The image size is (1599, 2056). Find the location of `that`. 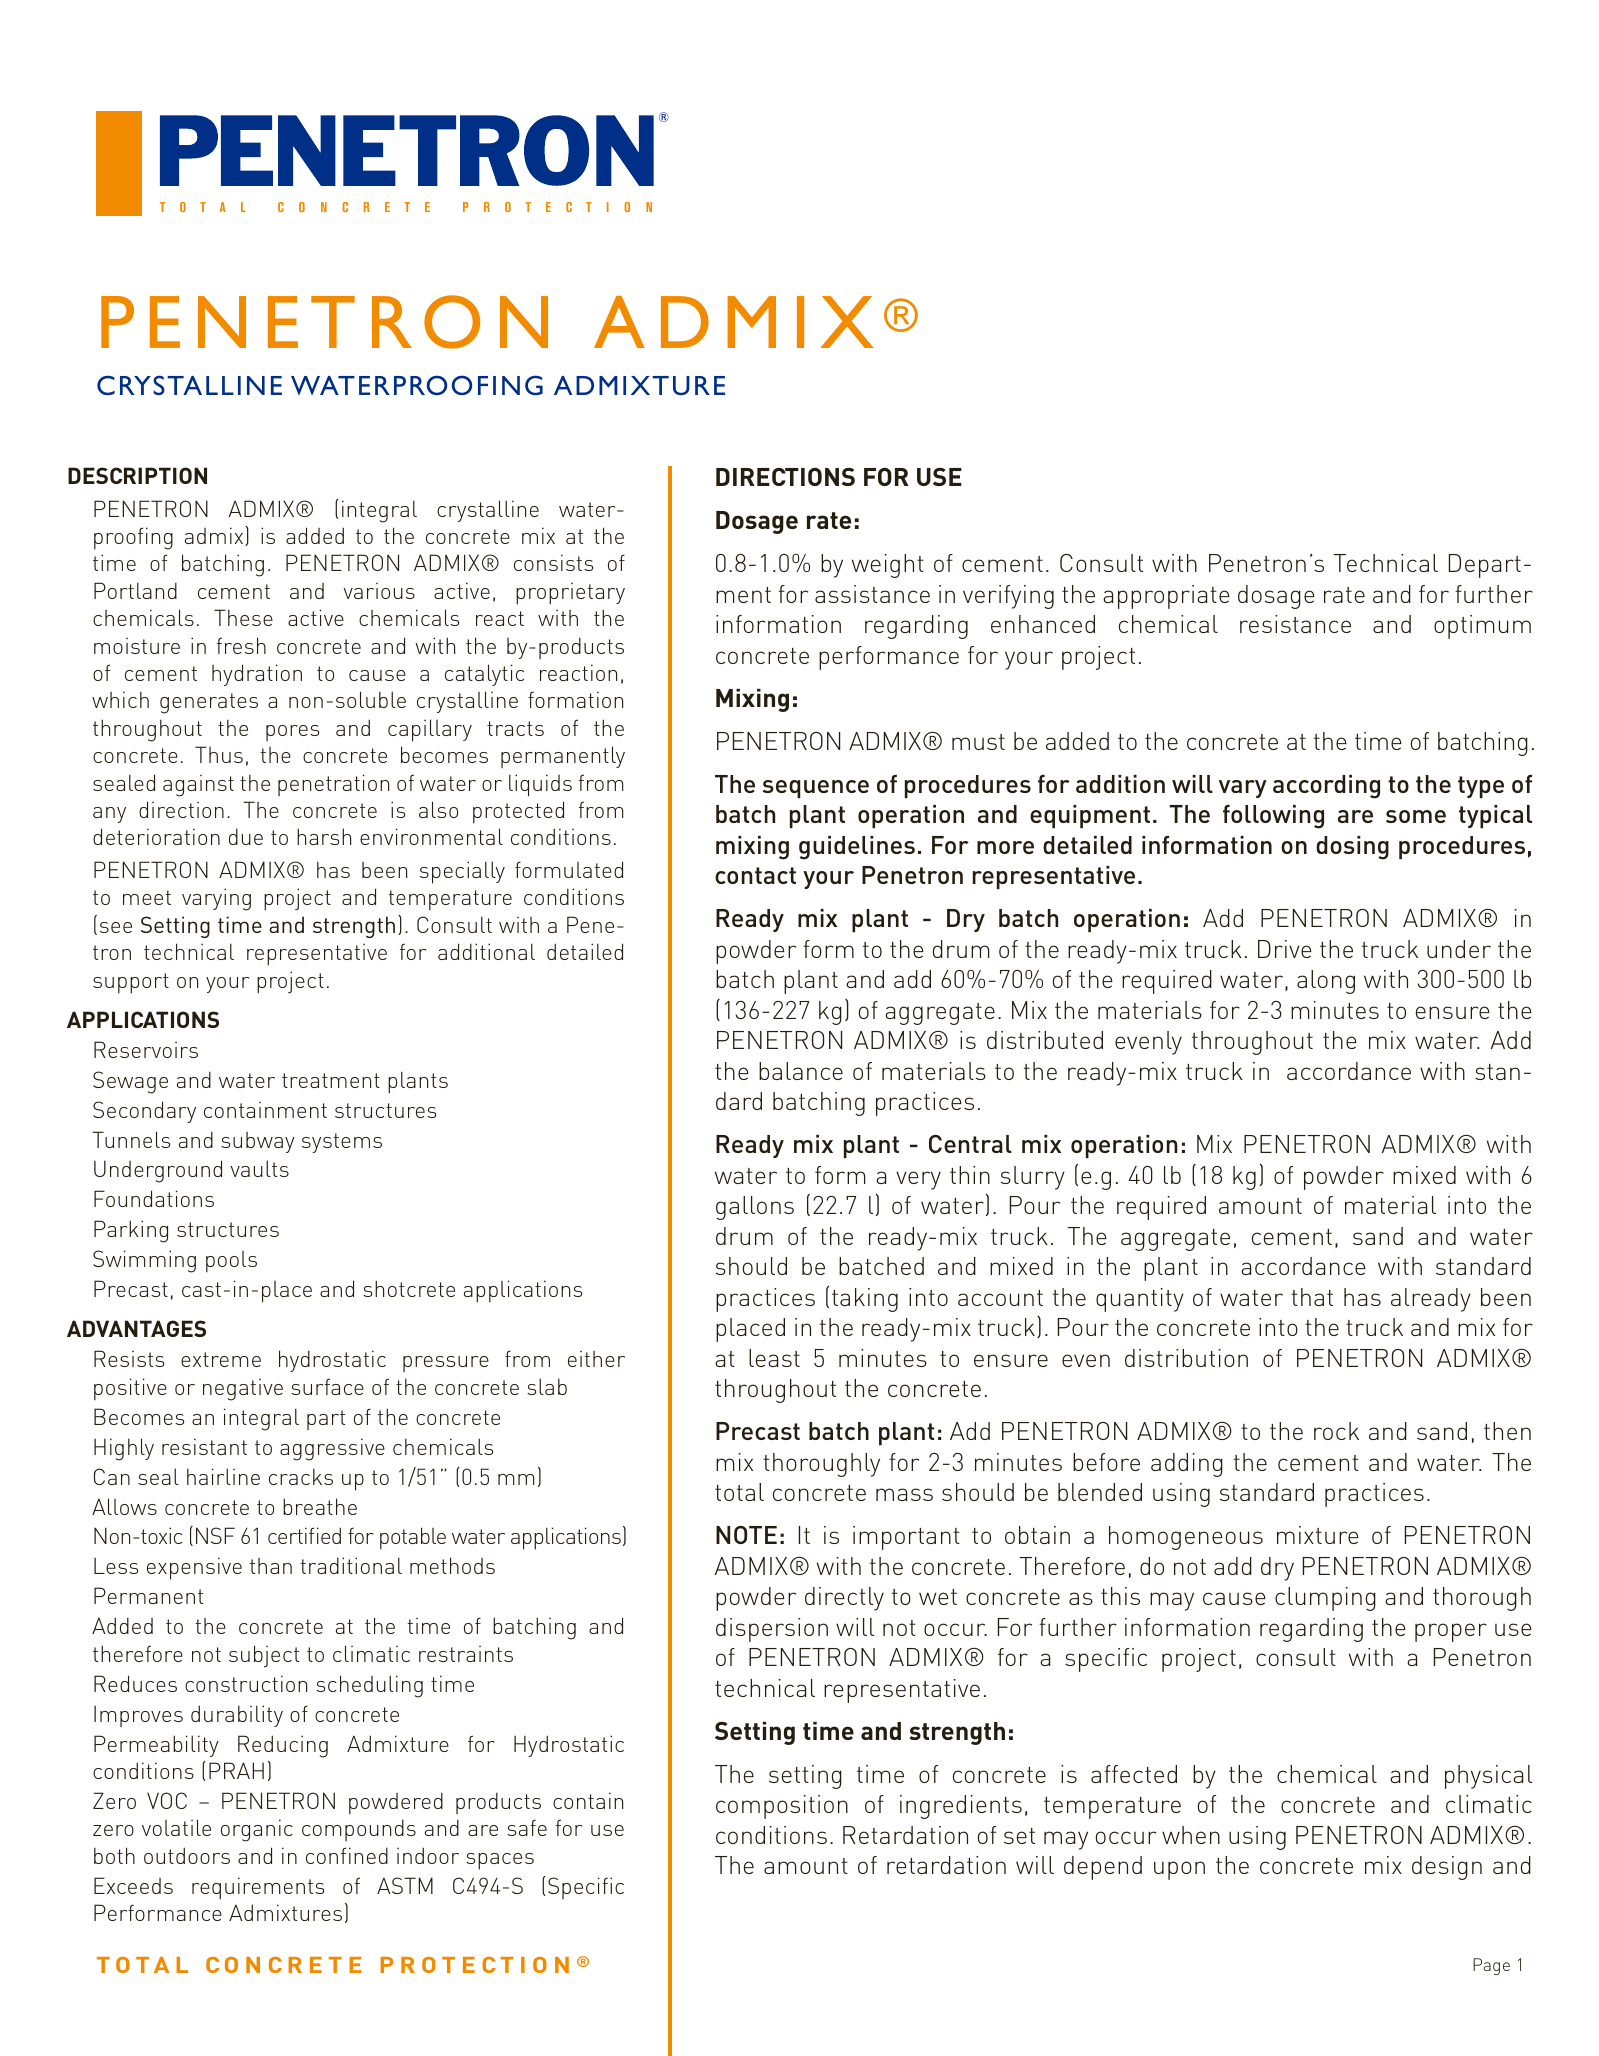

that is located at coordinates (1312, 1297).
